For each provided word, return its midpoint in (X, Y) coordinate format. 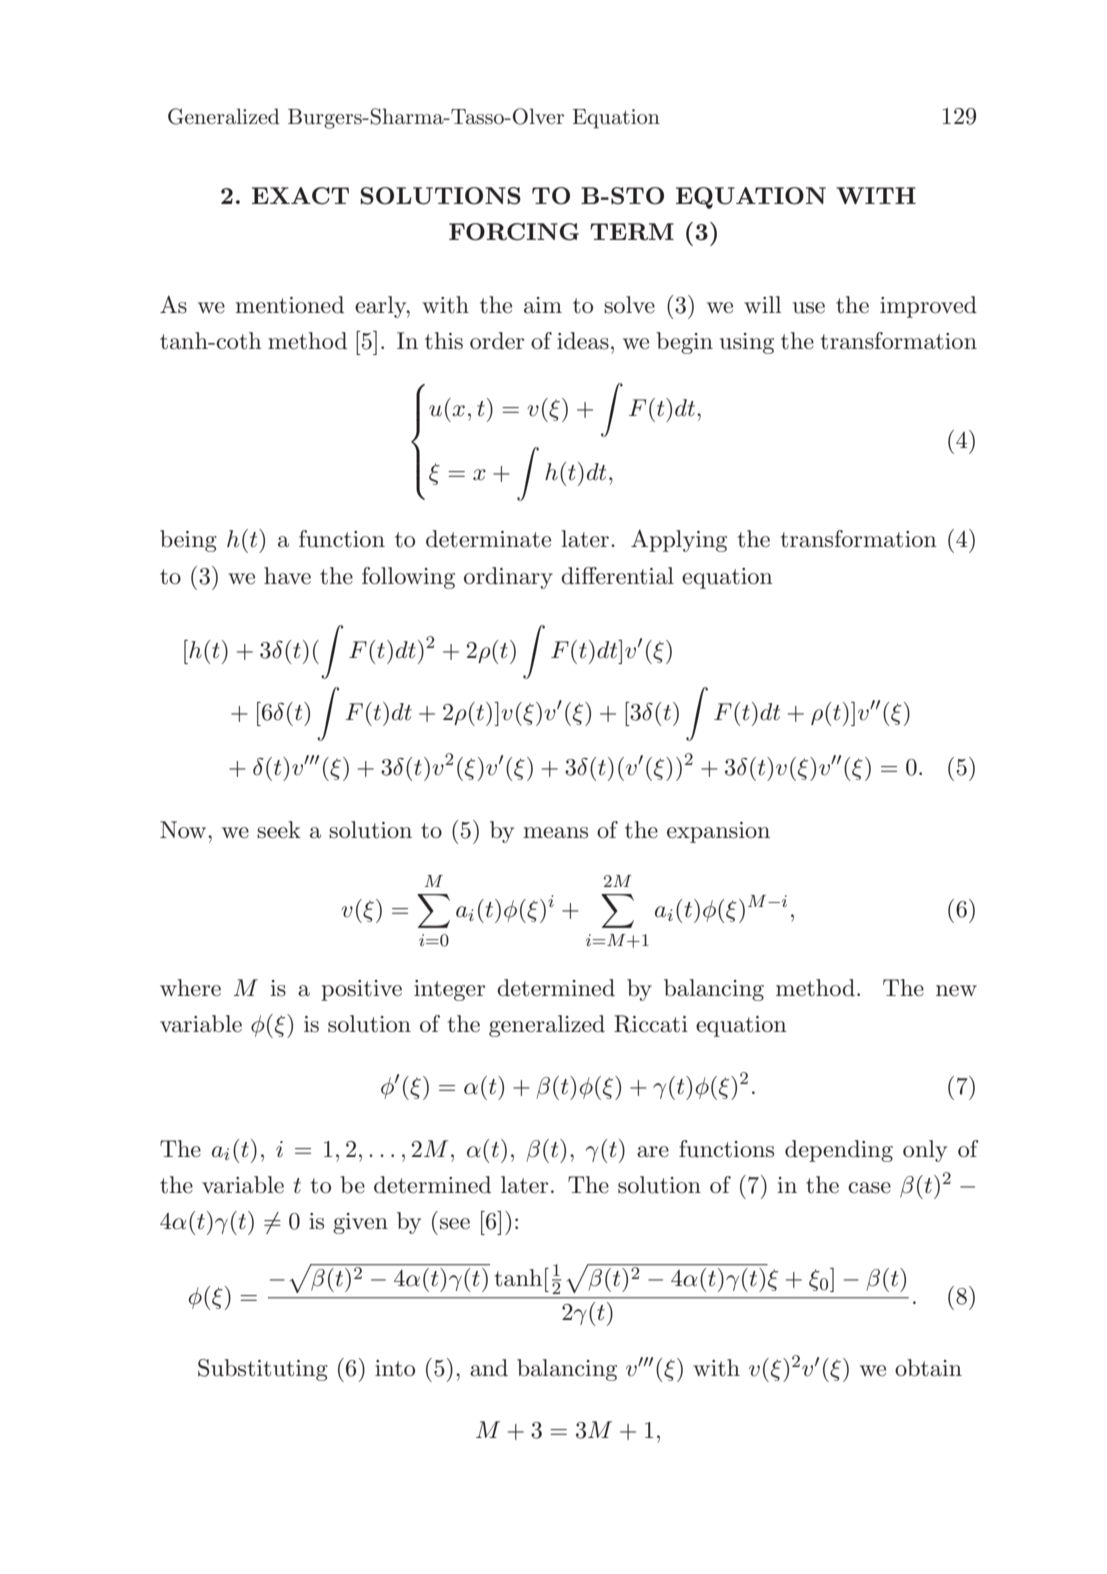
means (555, 833)
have (287, 576)
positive (361, 990)
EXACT (300, 196)
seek (279, 830)
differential (617, 576)
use (809, 308)
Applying (679, 541)
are (653, 1152)
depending (839, 1151)
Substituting (263, 1370)
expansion (718, 832)
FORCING (514, 232)
